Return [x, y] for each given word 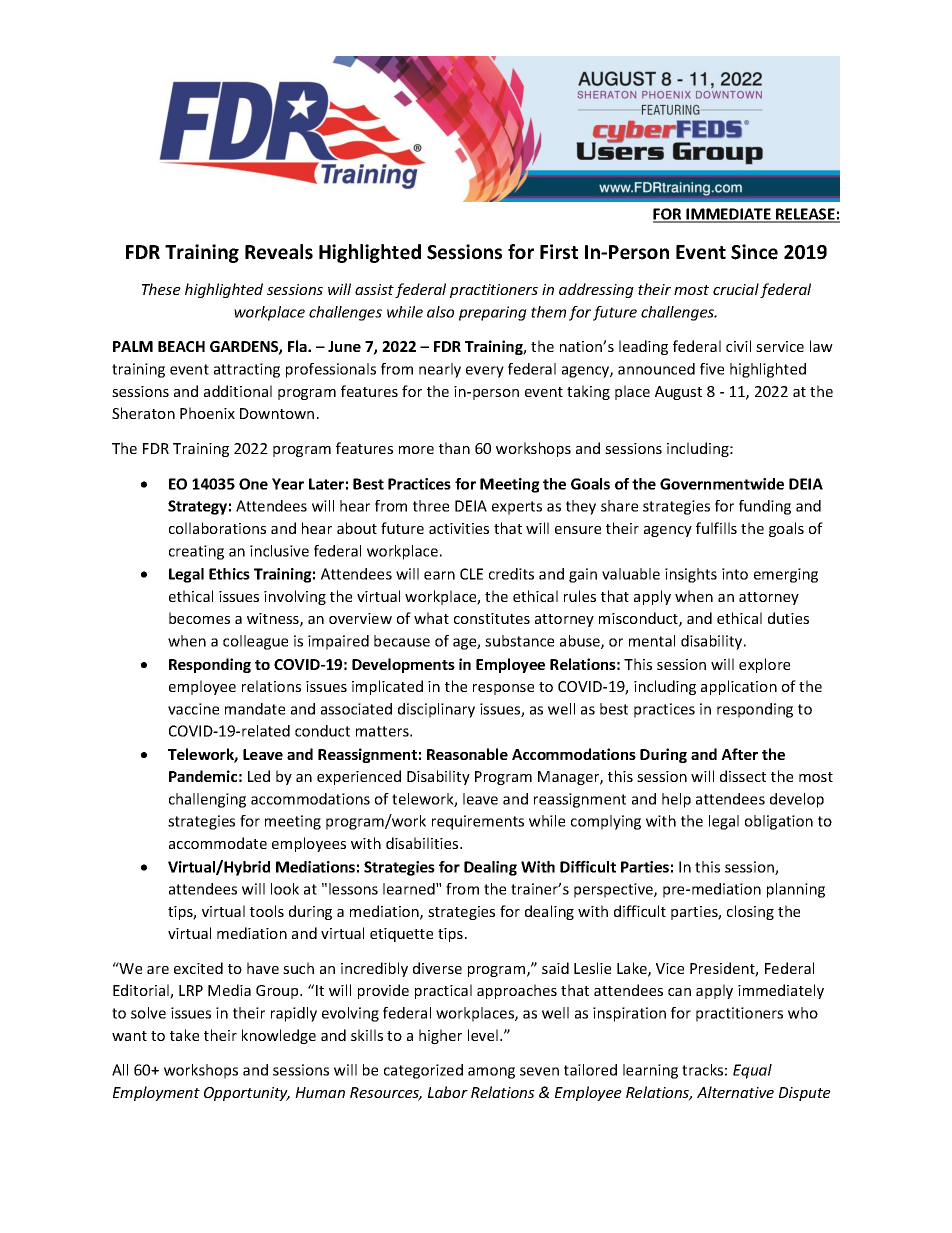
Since [754, 252]
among [491, 1073]
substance [519, 641]
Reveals [279, 252]
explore [764, 665]
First [559, 252]
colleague [255, 642]
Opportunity [247, 1094]
